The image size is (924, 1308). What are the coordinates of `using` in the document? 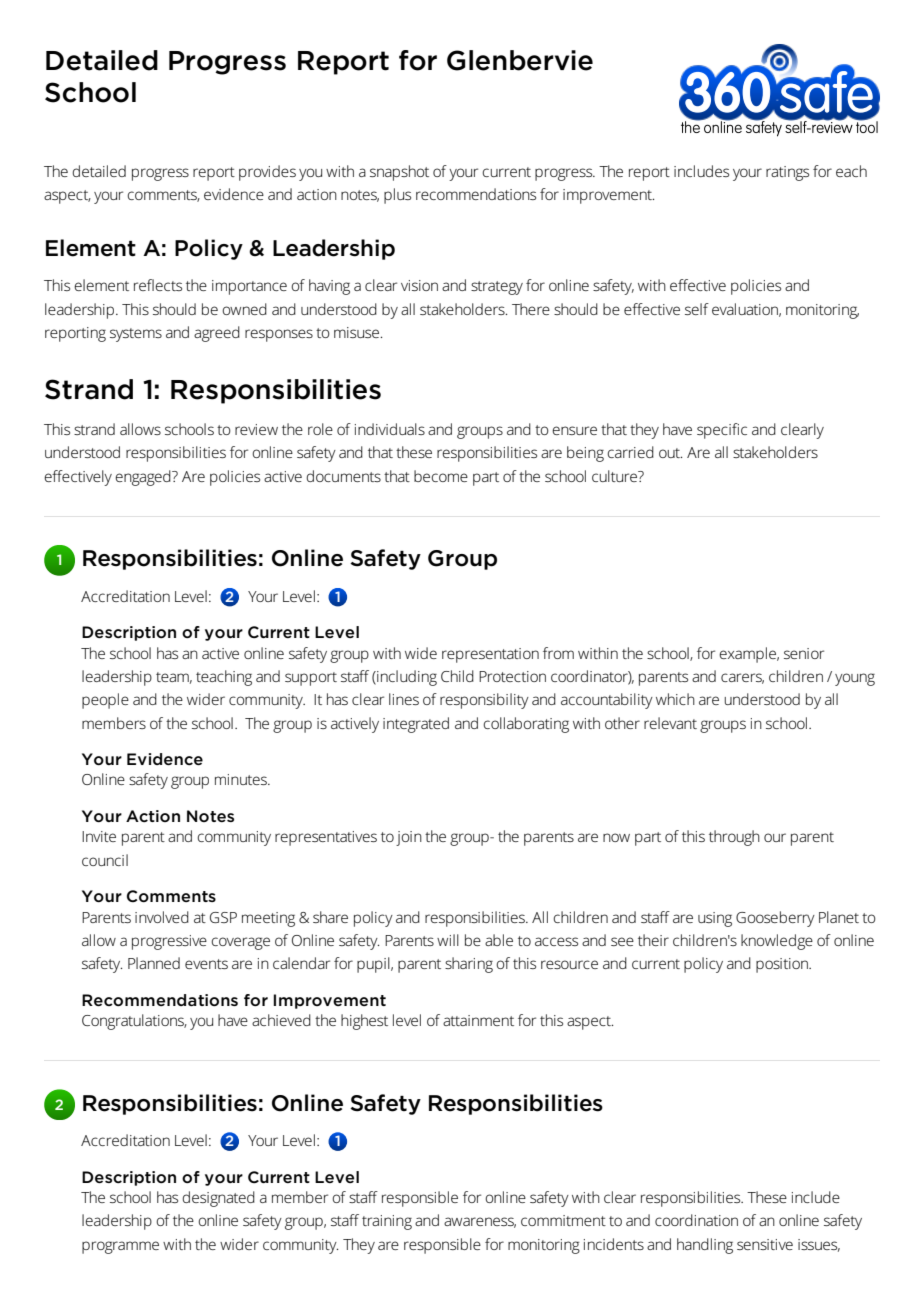 It's located at (715, 919).
